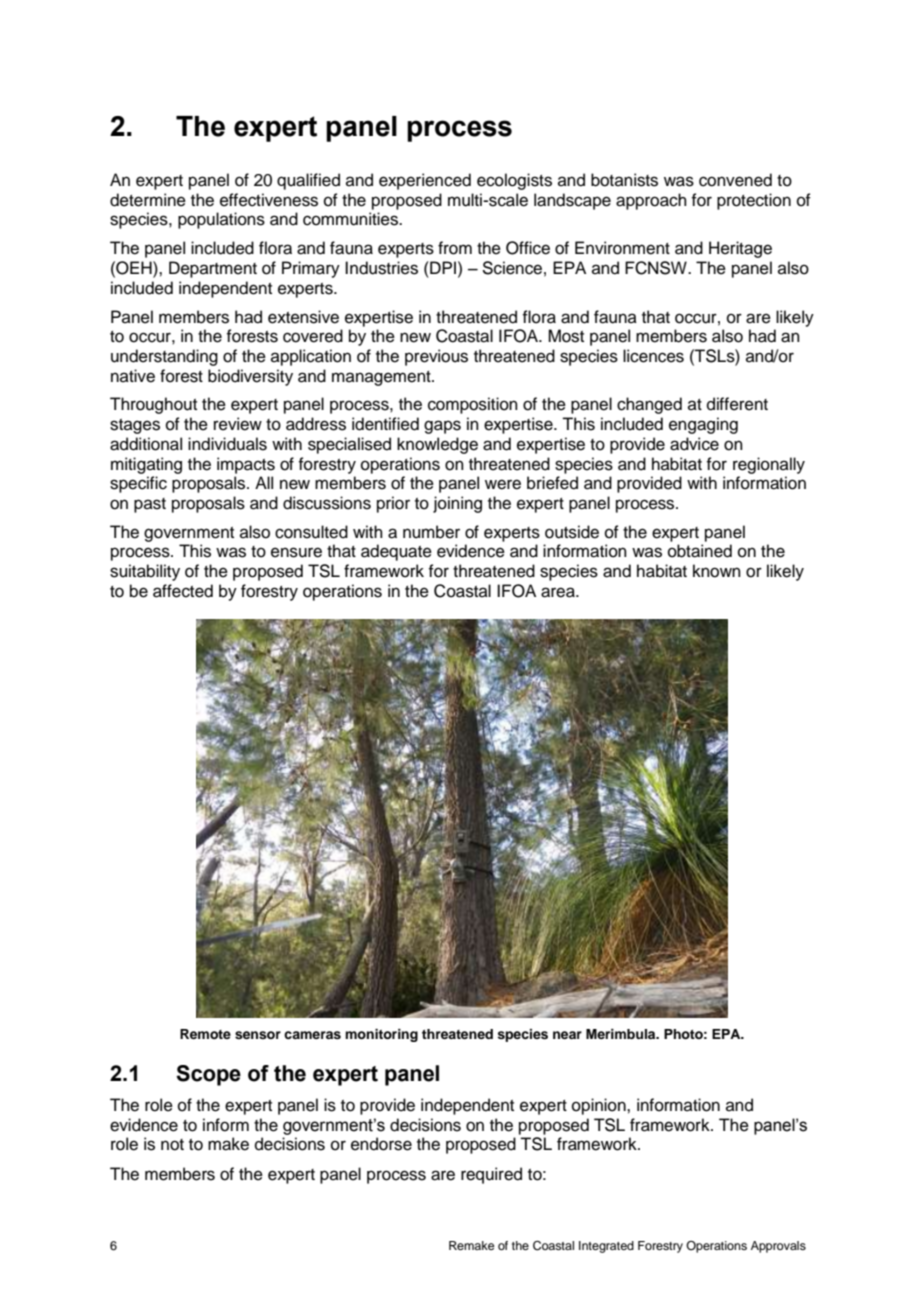 The height and width of the screenshot is (1308, 924). I want to click on Approvals, so click(778, 1247).
